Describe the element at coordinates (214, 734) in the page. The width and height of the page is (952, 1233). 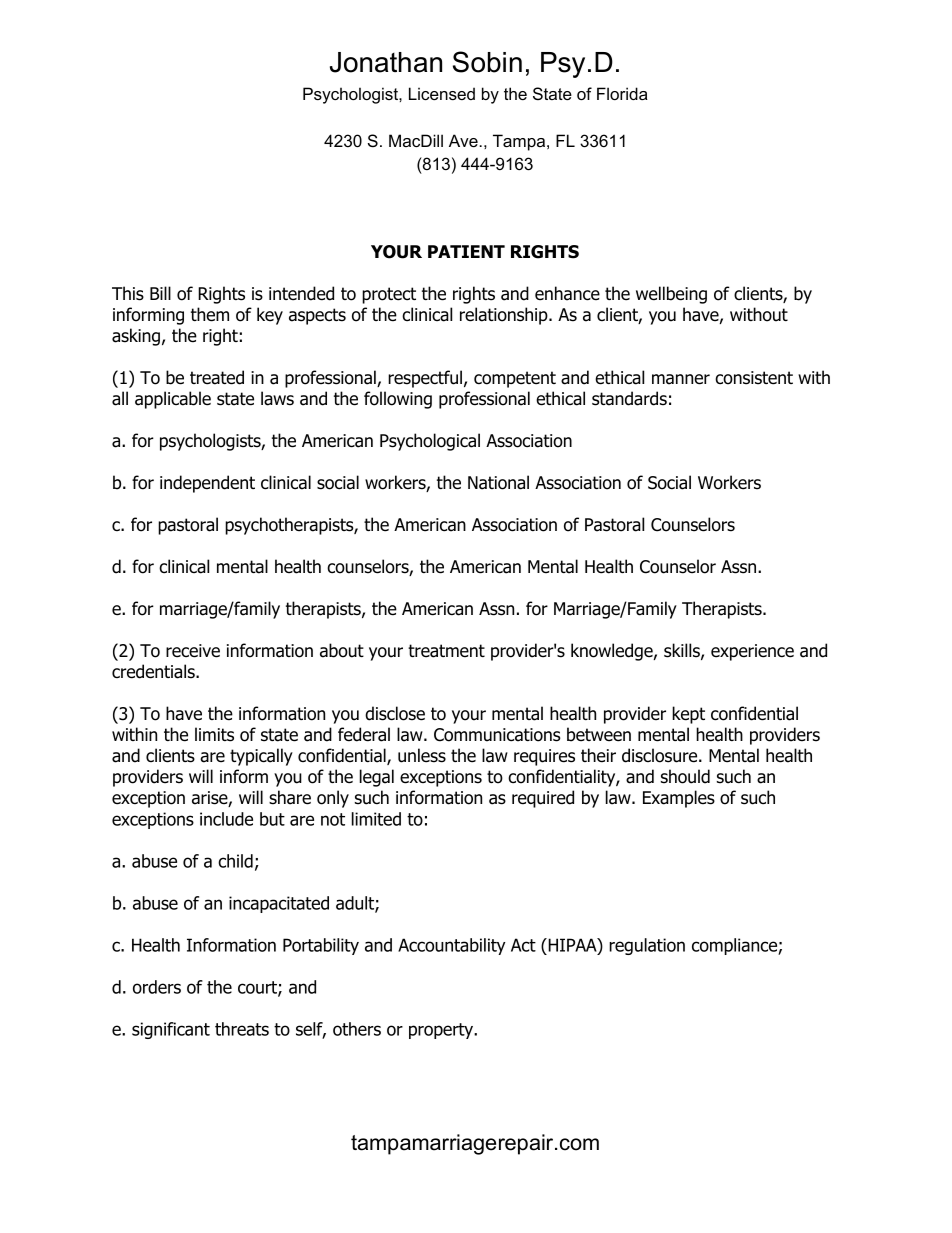
I see `limits` at that location.
